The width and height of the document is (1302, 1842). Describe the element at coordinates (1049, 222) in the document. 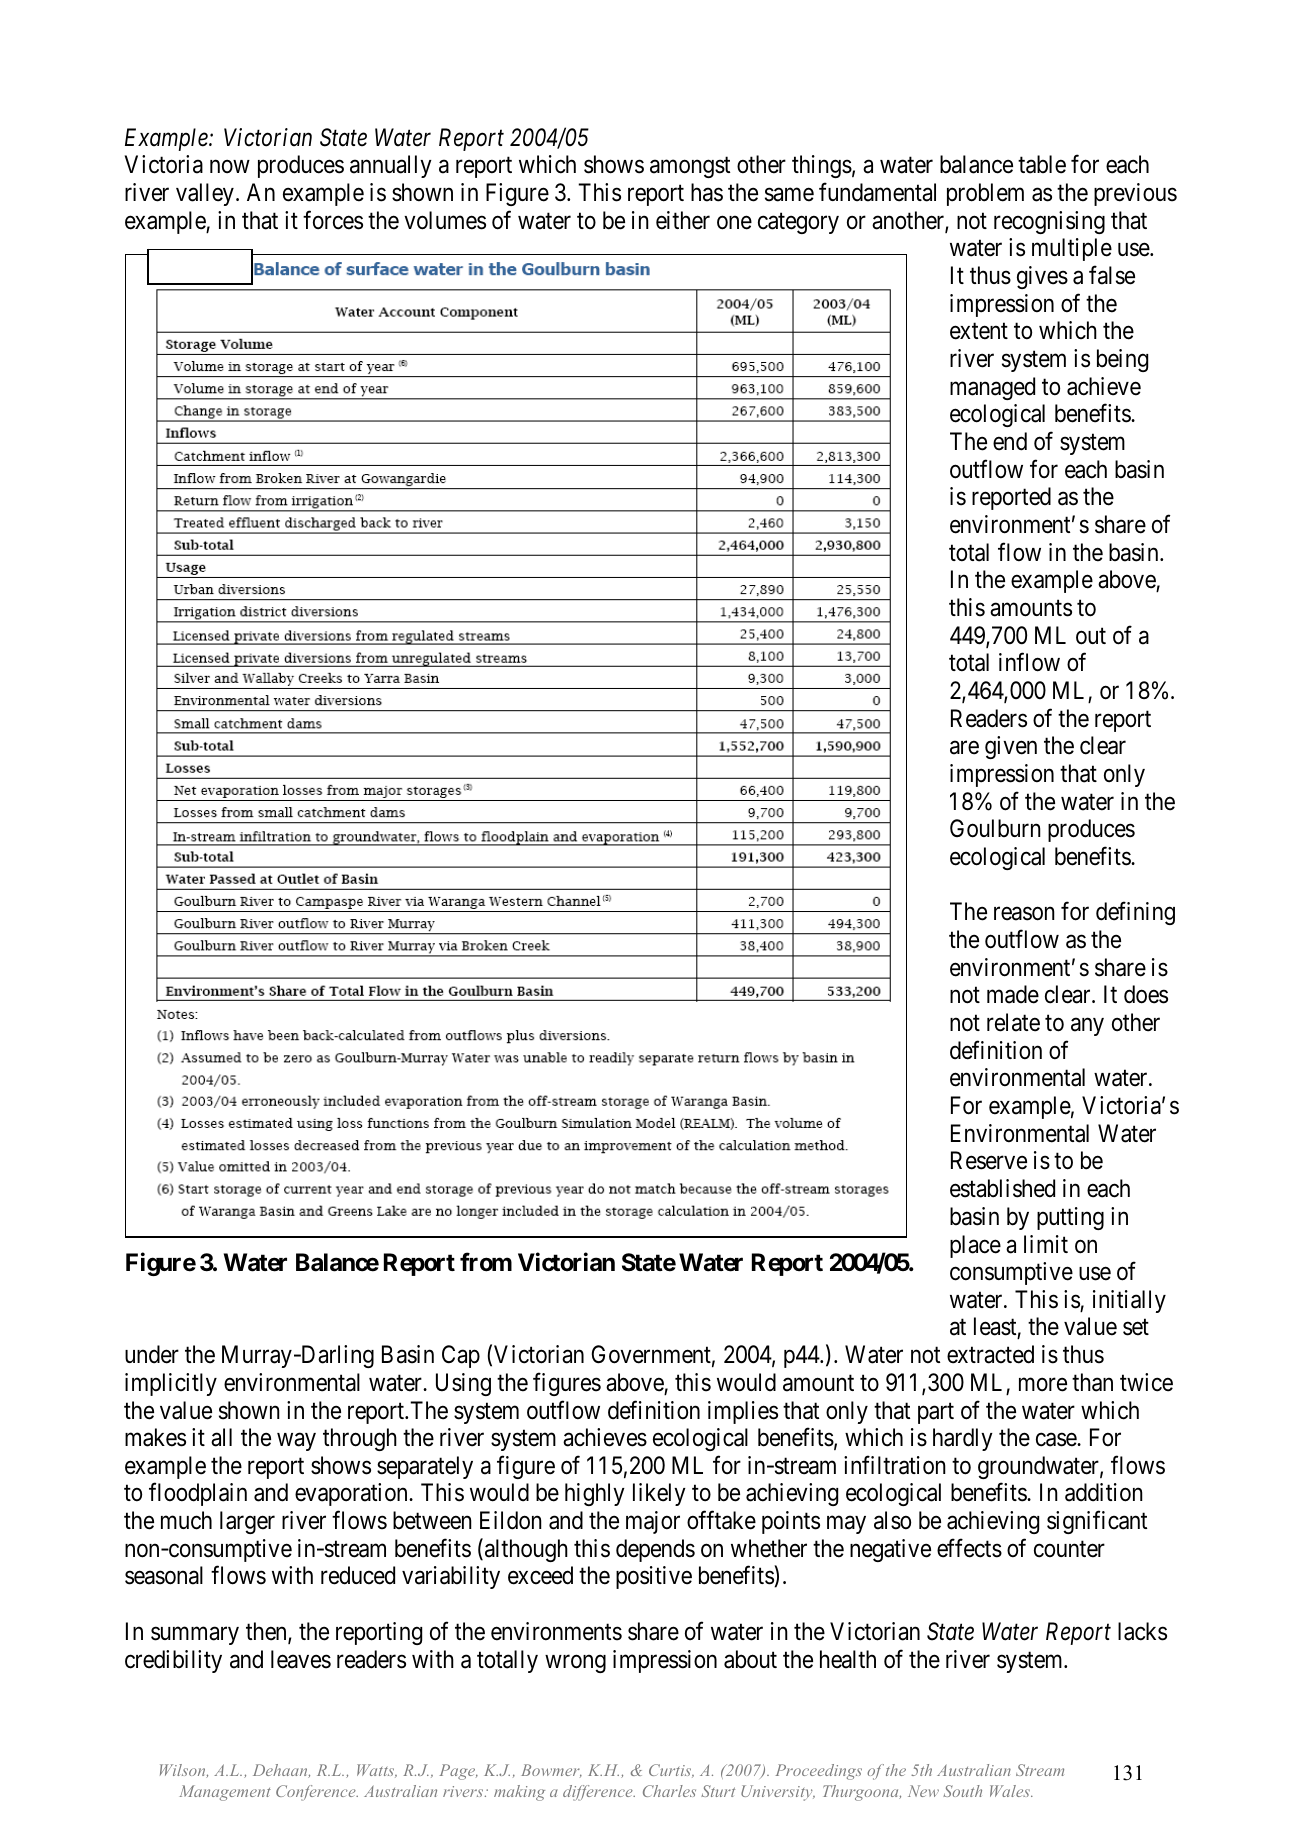

I see `recognising` at that location.
